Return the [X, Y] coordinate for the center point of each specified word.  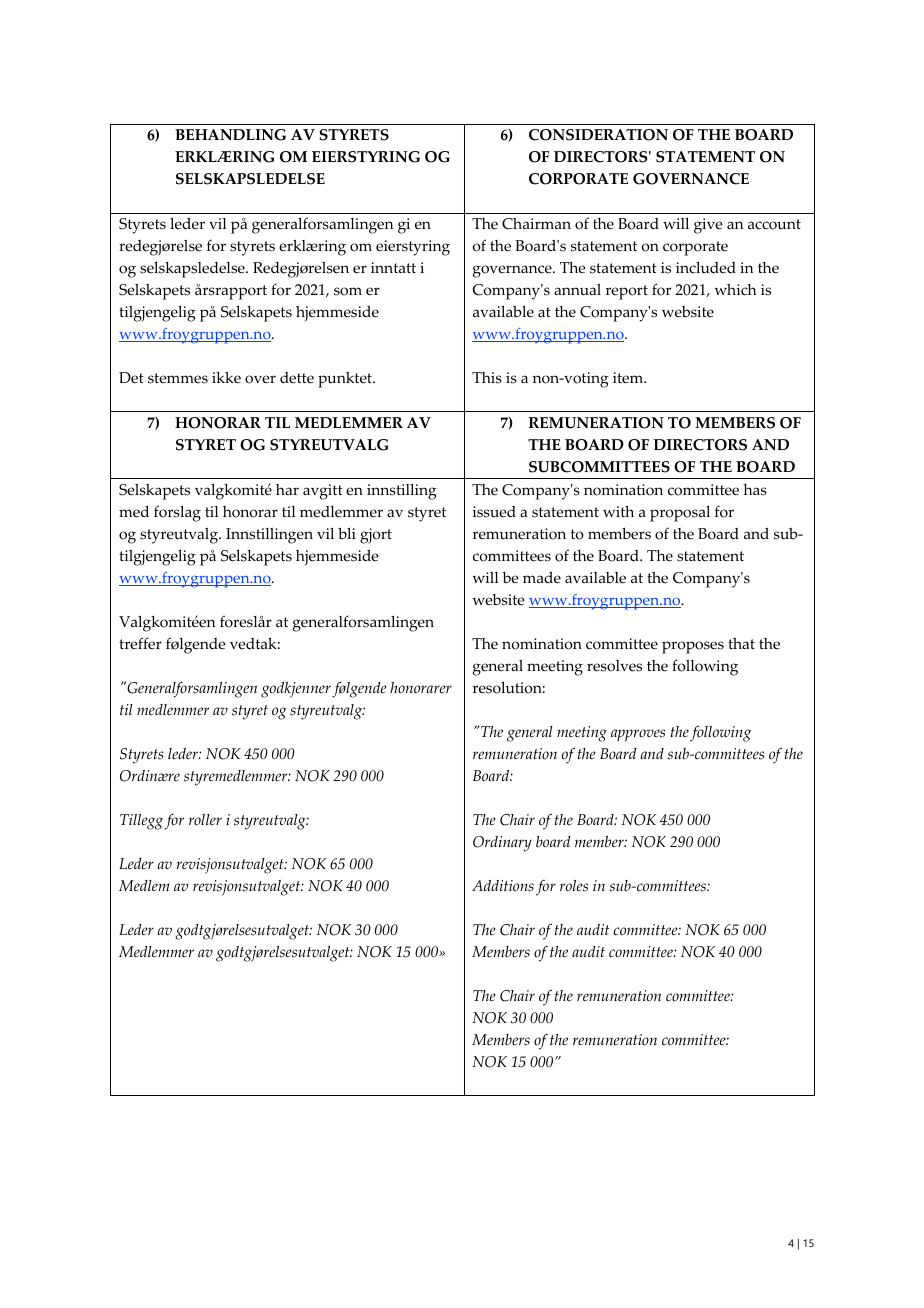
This [487, 378]
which [735, 290]
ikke [226, 377]
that [741, 643]
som [348, 291]
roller [205, 820]
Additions [503, 886]
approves [638, 735]
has [755, 490]
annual [577, 290]
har [287, 489]
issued [494, 512]
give [708, 226]
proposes [693, 647]
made [542, 578]
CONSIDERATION [598, 135]
